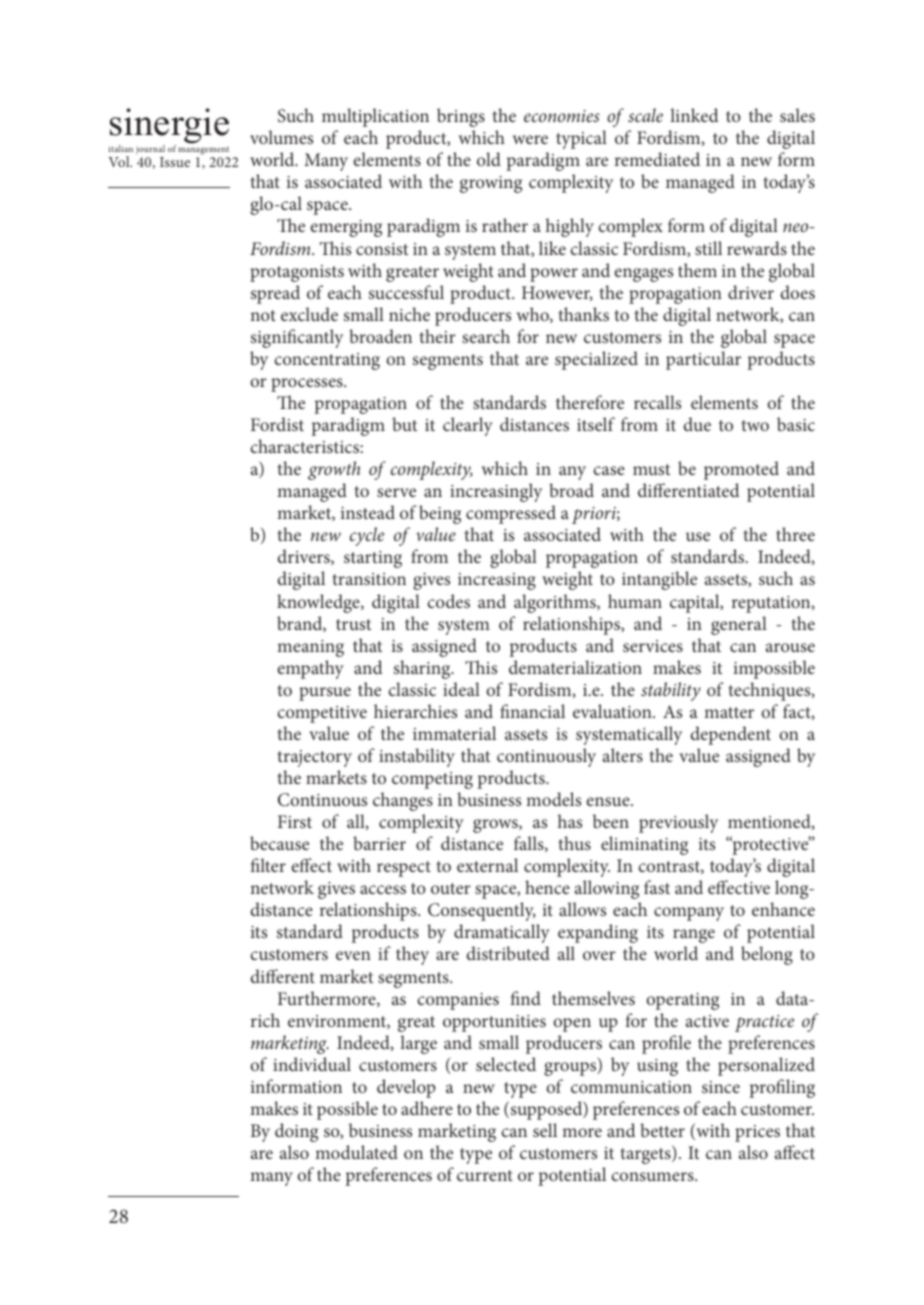 The image size is (924, 1305). Describe the element at coordinates (310, 648) in the document. I see `meaning` at that location.
